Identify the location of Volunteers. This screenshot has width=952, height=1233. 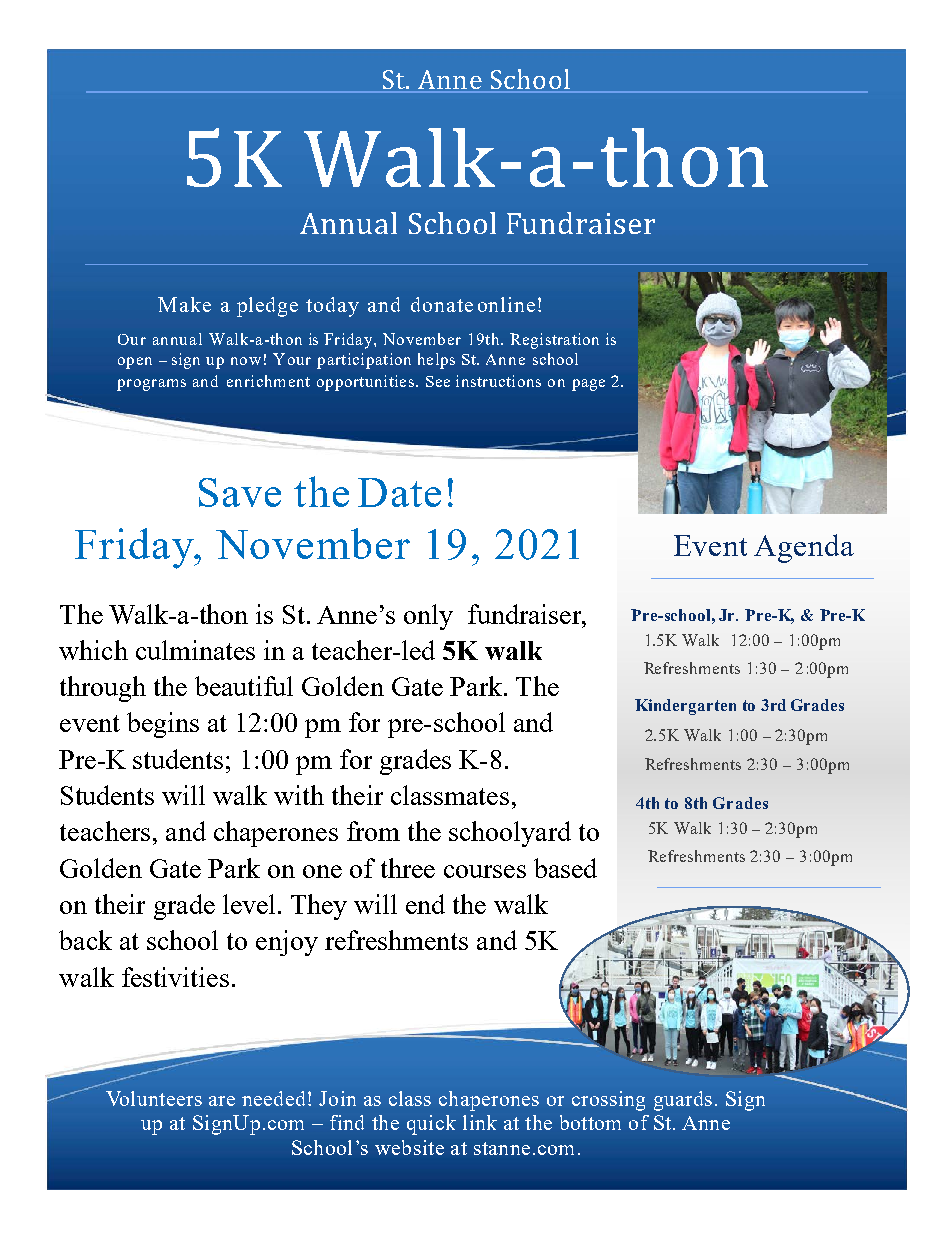
(154, 1098).
